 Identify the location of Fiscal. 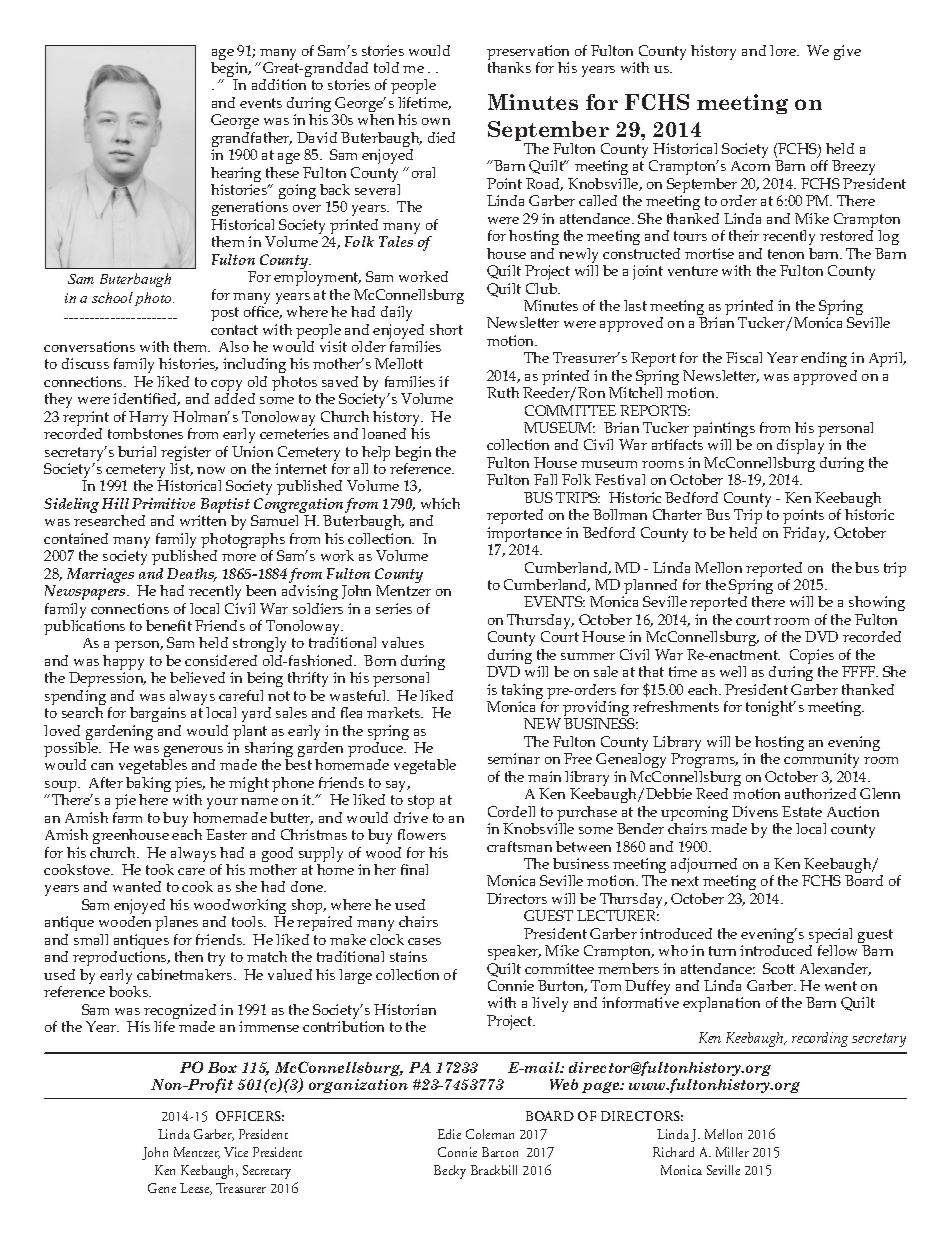
(744, 357).
